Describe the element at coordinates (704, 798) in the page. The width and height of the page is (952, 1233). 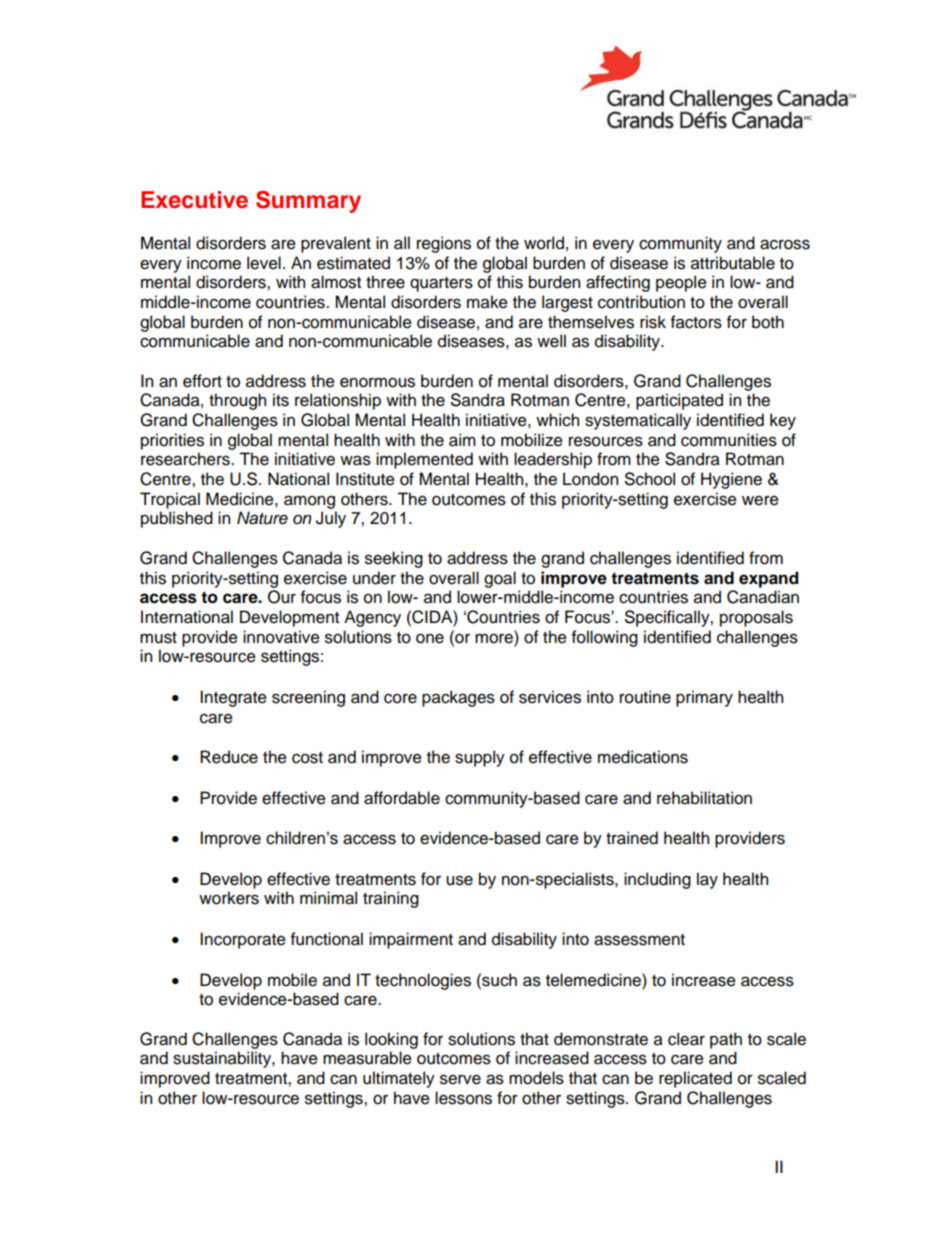
I see `rehabilitation` at that location.
